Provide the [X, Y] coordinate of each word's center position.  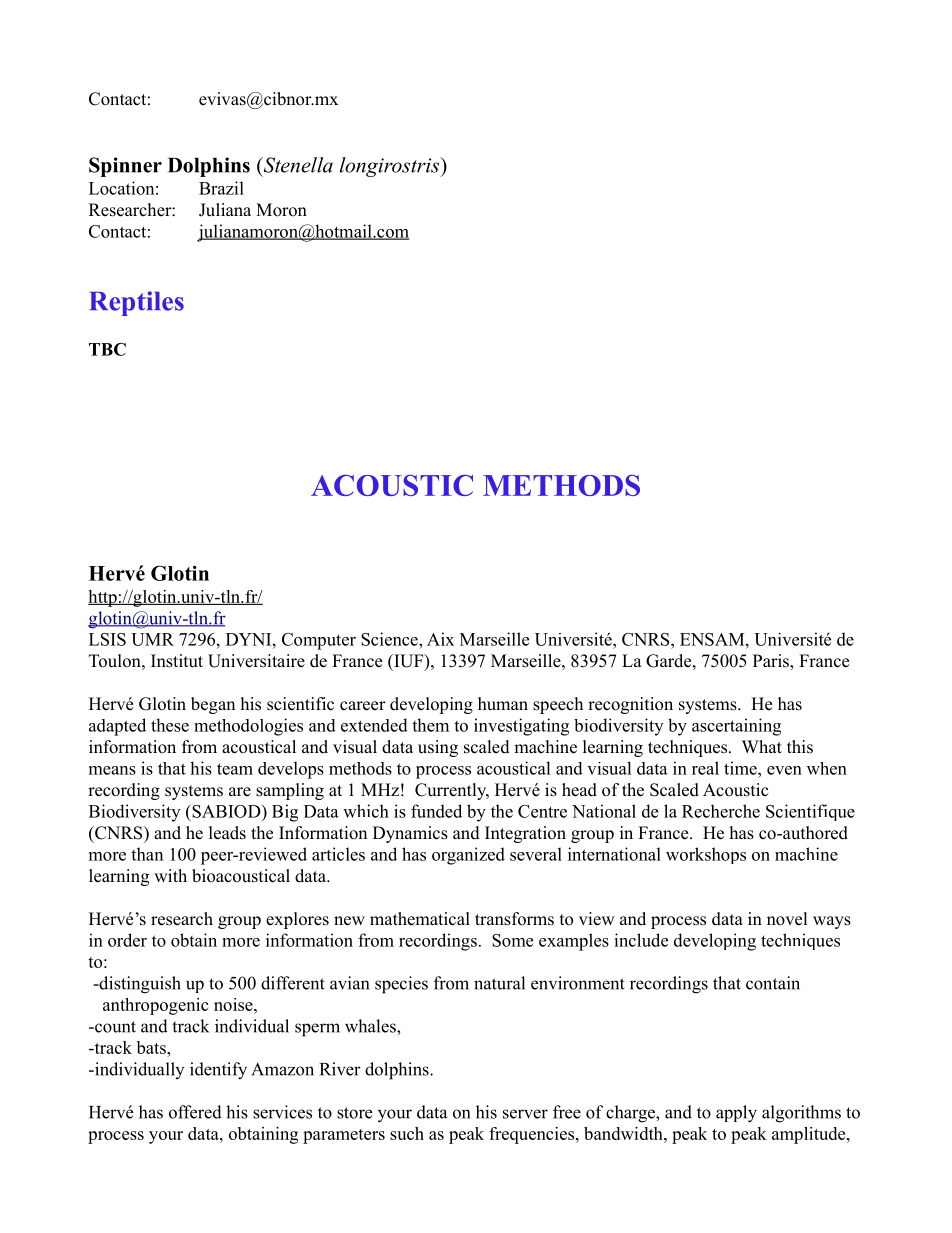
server [525, 1114]
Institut [177, 661]
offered [195, 1112]
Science [390, 639]
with [170, 875]
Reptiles [137, 303]
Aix [440, 639]
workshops [706, 855]
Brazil [221, 188]
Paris [772, 662]
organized [468, 856]
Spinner [125, 167]
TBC [107, 349]
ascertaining [736, 727]
